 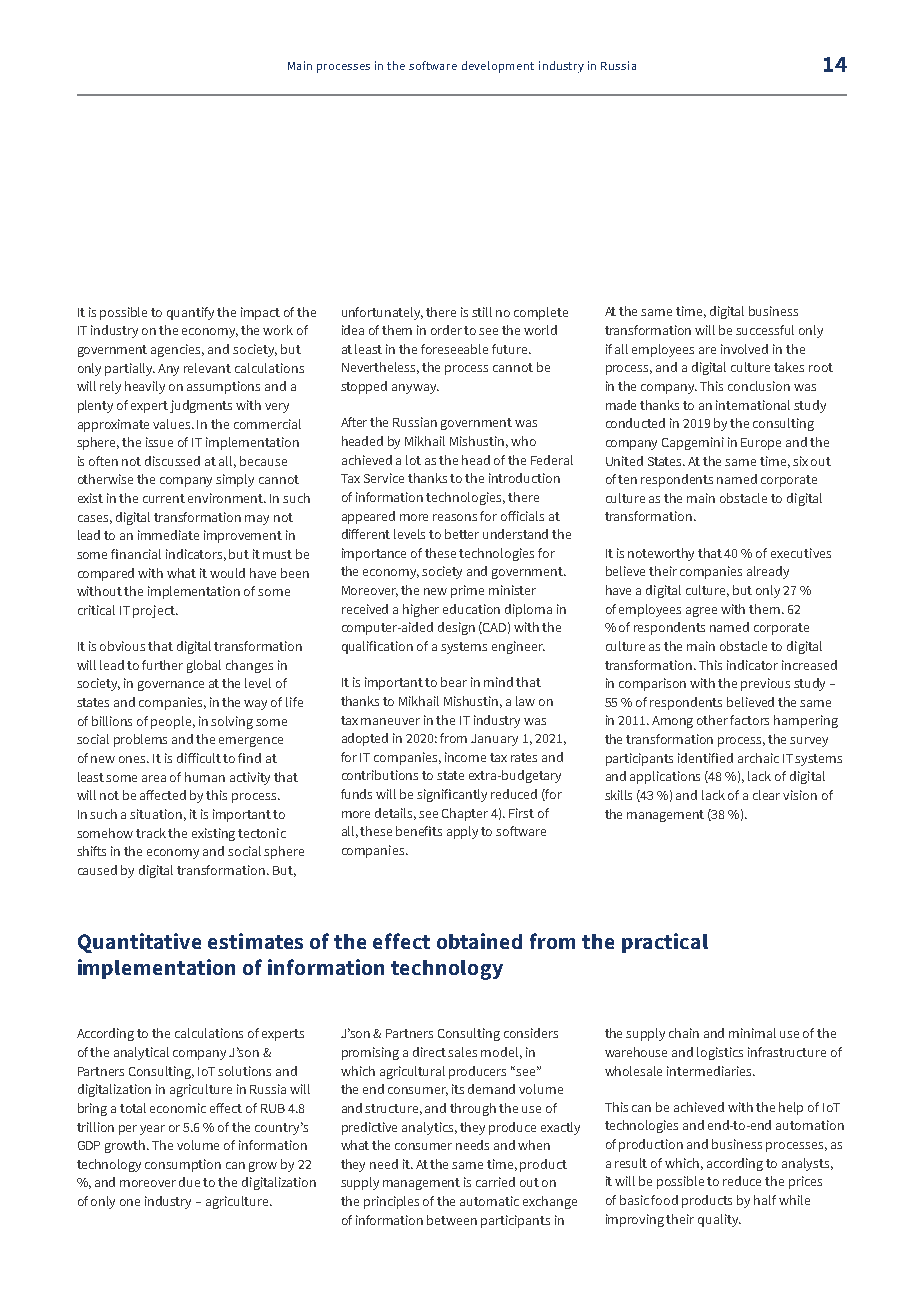 I want to click on due, so click(x=189, y=1182).
